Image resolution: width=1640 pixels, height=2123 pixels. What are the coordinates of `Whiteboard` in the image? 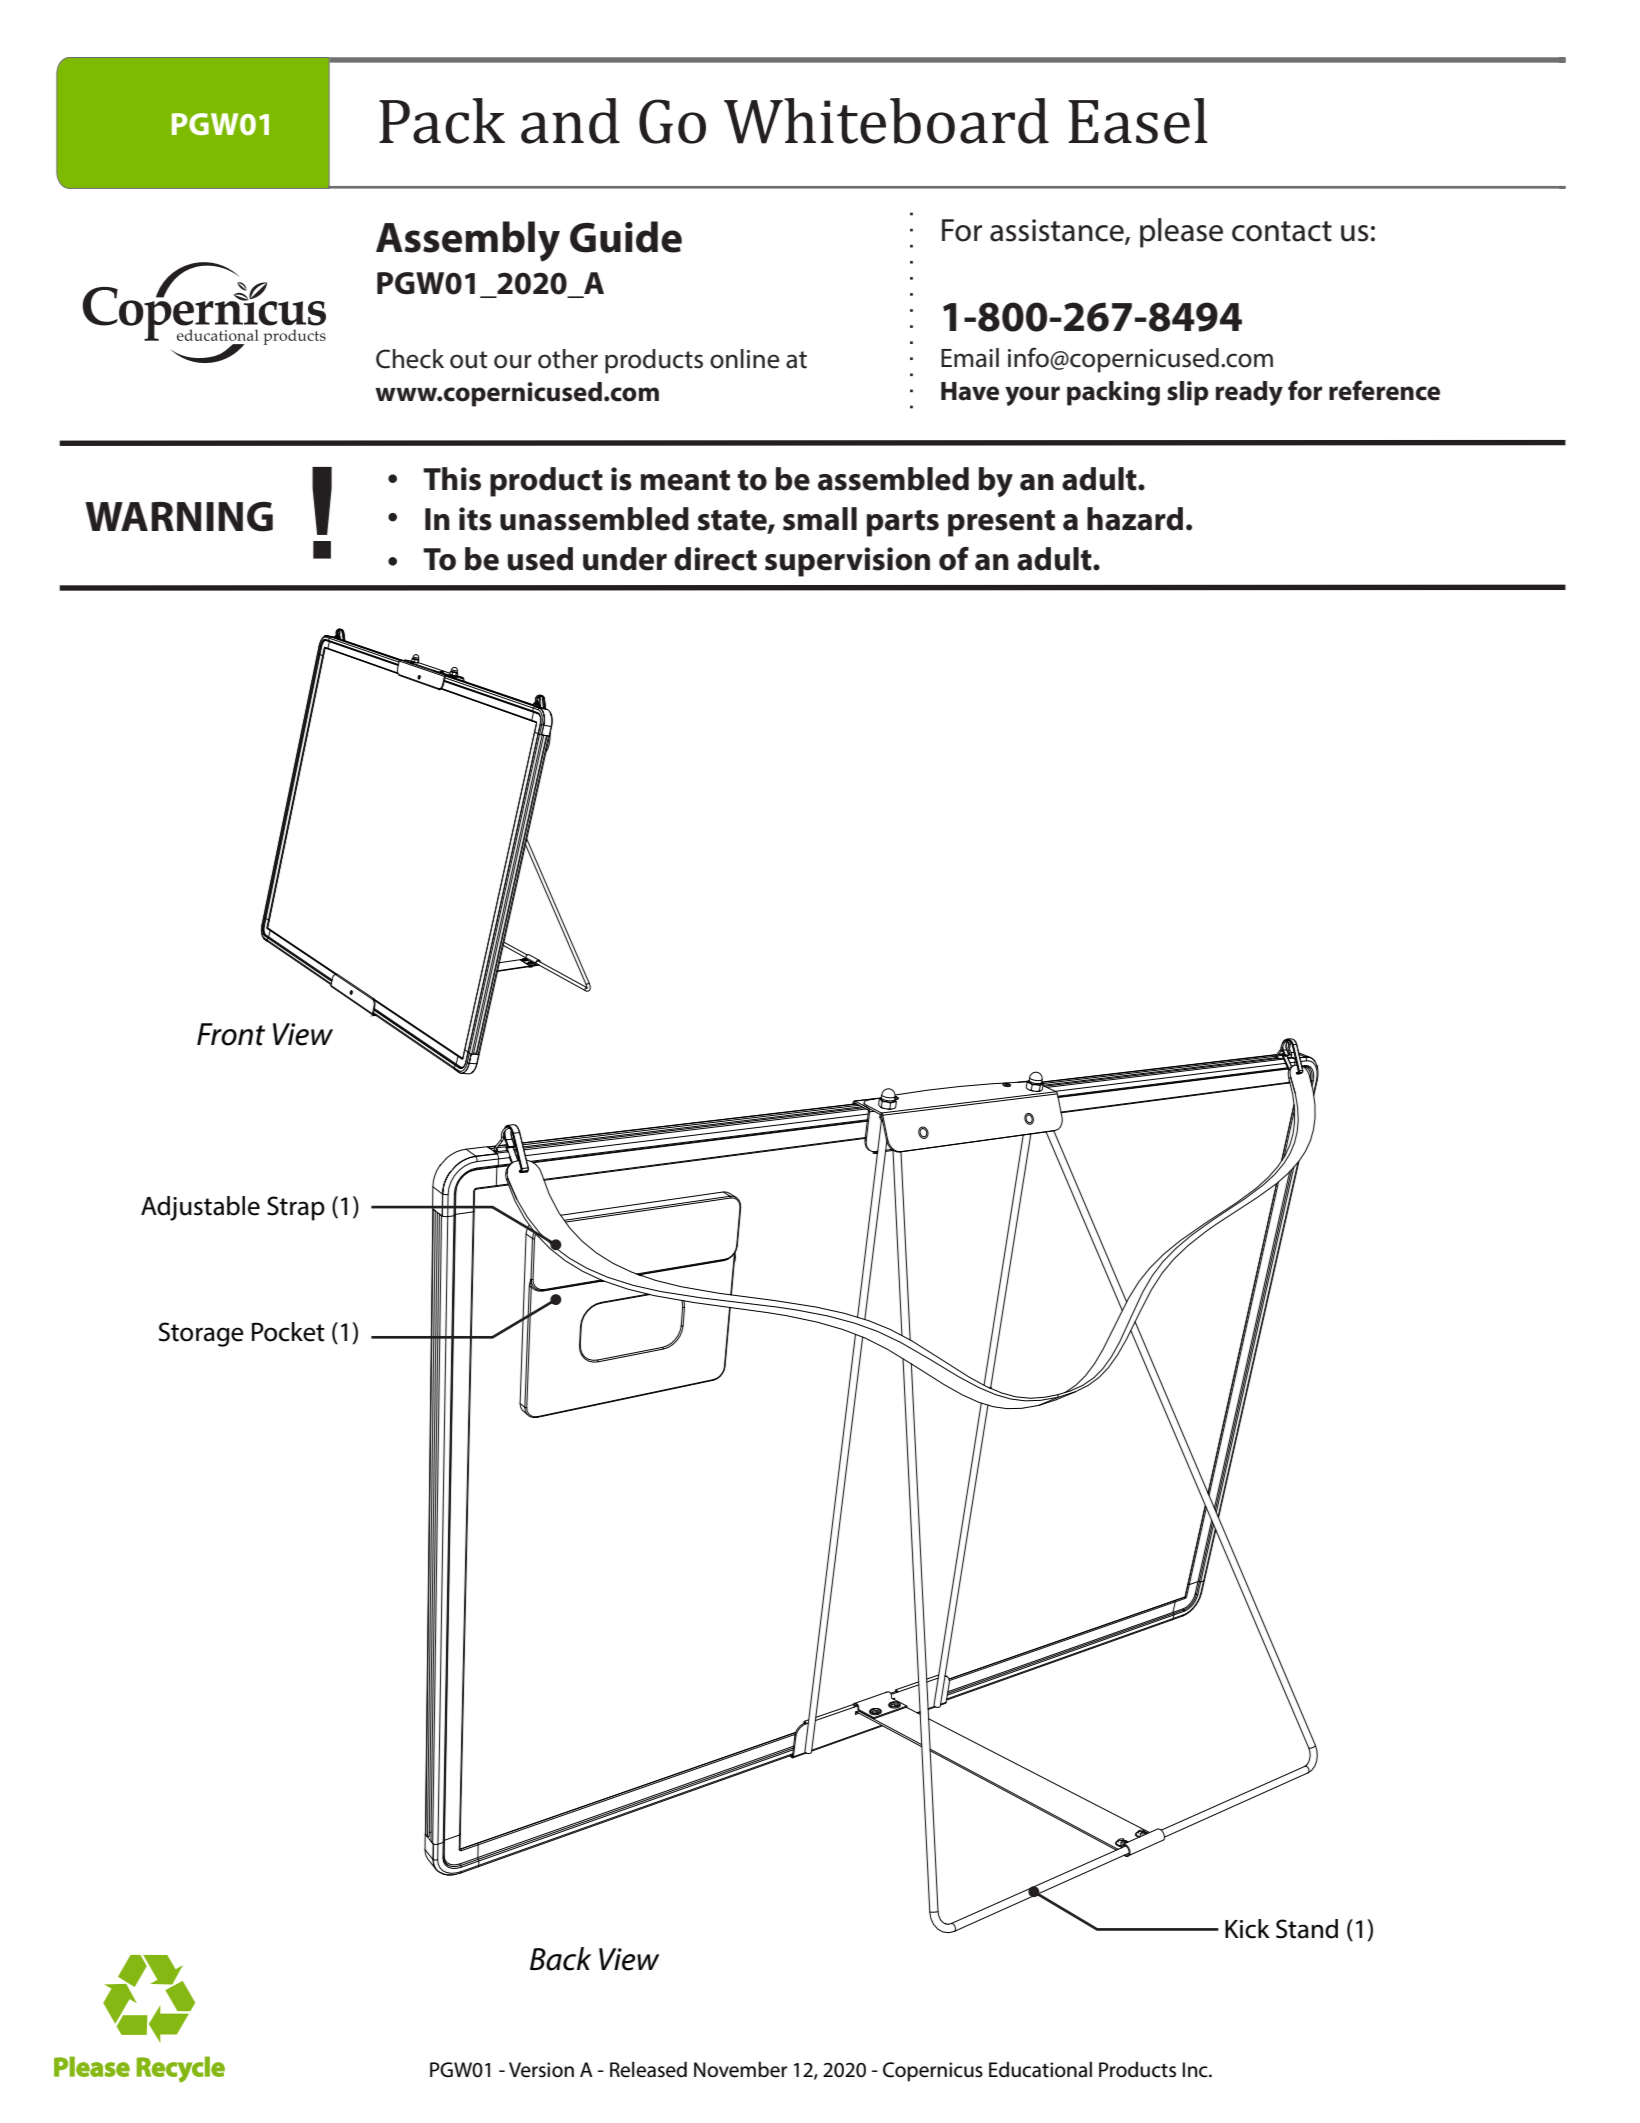 It's located at (886, 121).
